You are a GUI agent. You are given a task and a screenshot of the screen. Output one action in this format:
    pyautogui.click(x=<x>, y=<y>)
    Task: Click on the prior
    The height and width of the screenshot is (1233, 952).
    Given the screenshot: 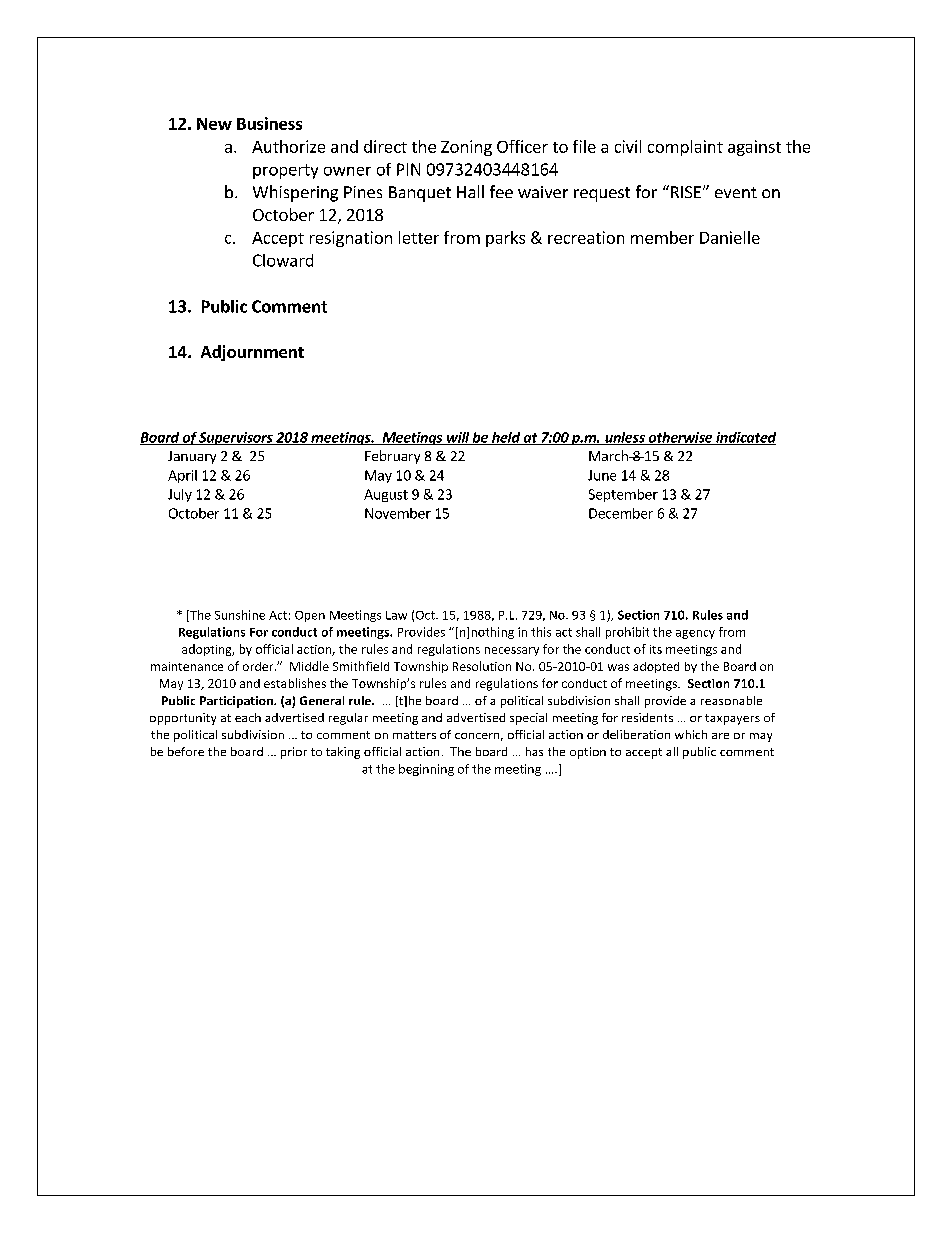 What is the action you would take?
    pyautogui.click(x=294, y=753)
